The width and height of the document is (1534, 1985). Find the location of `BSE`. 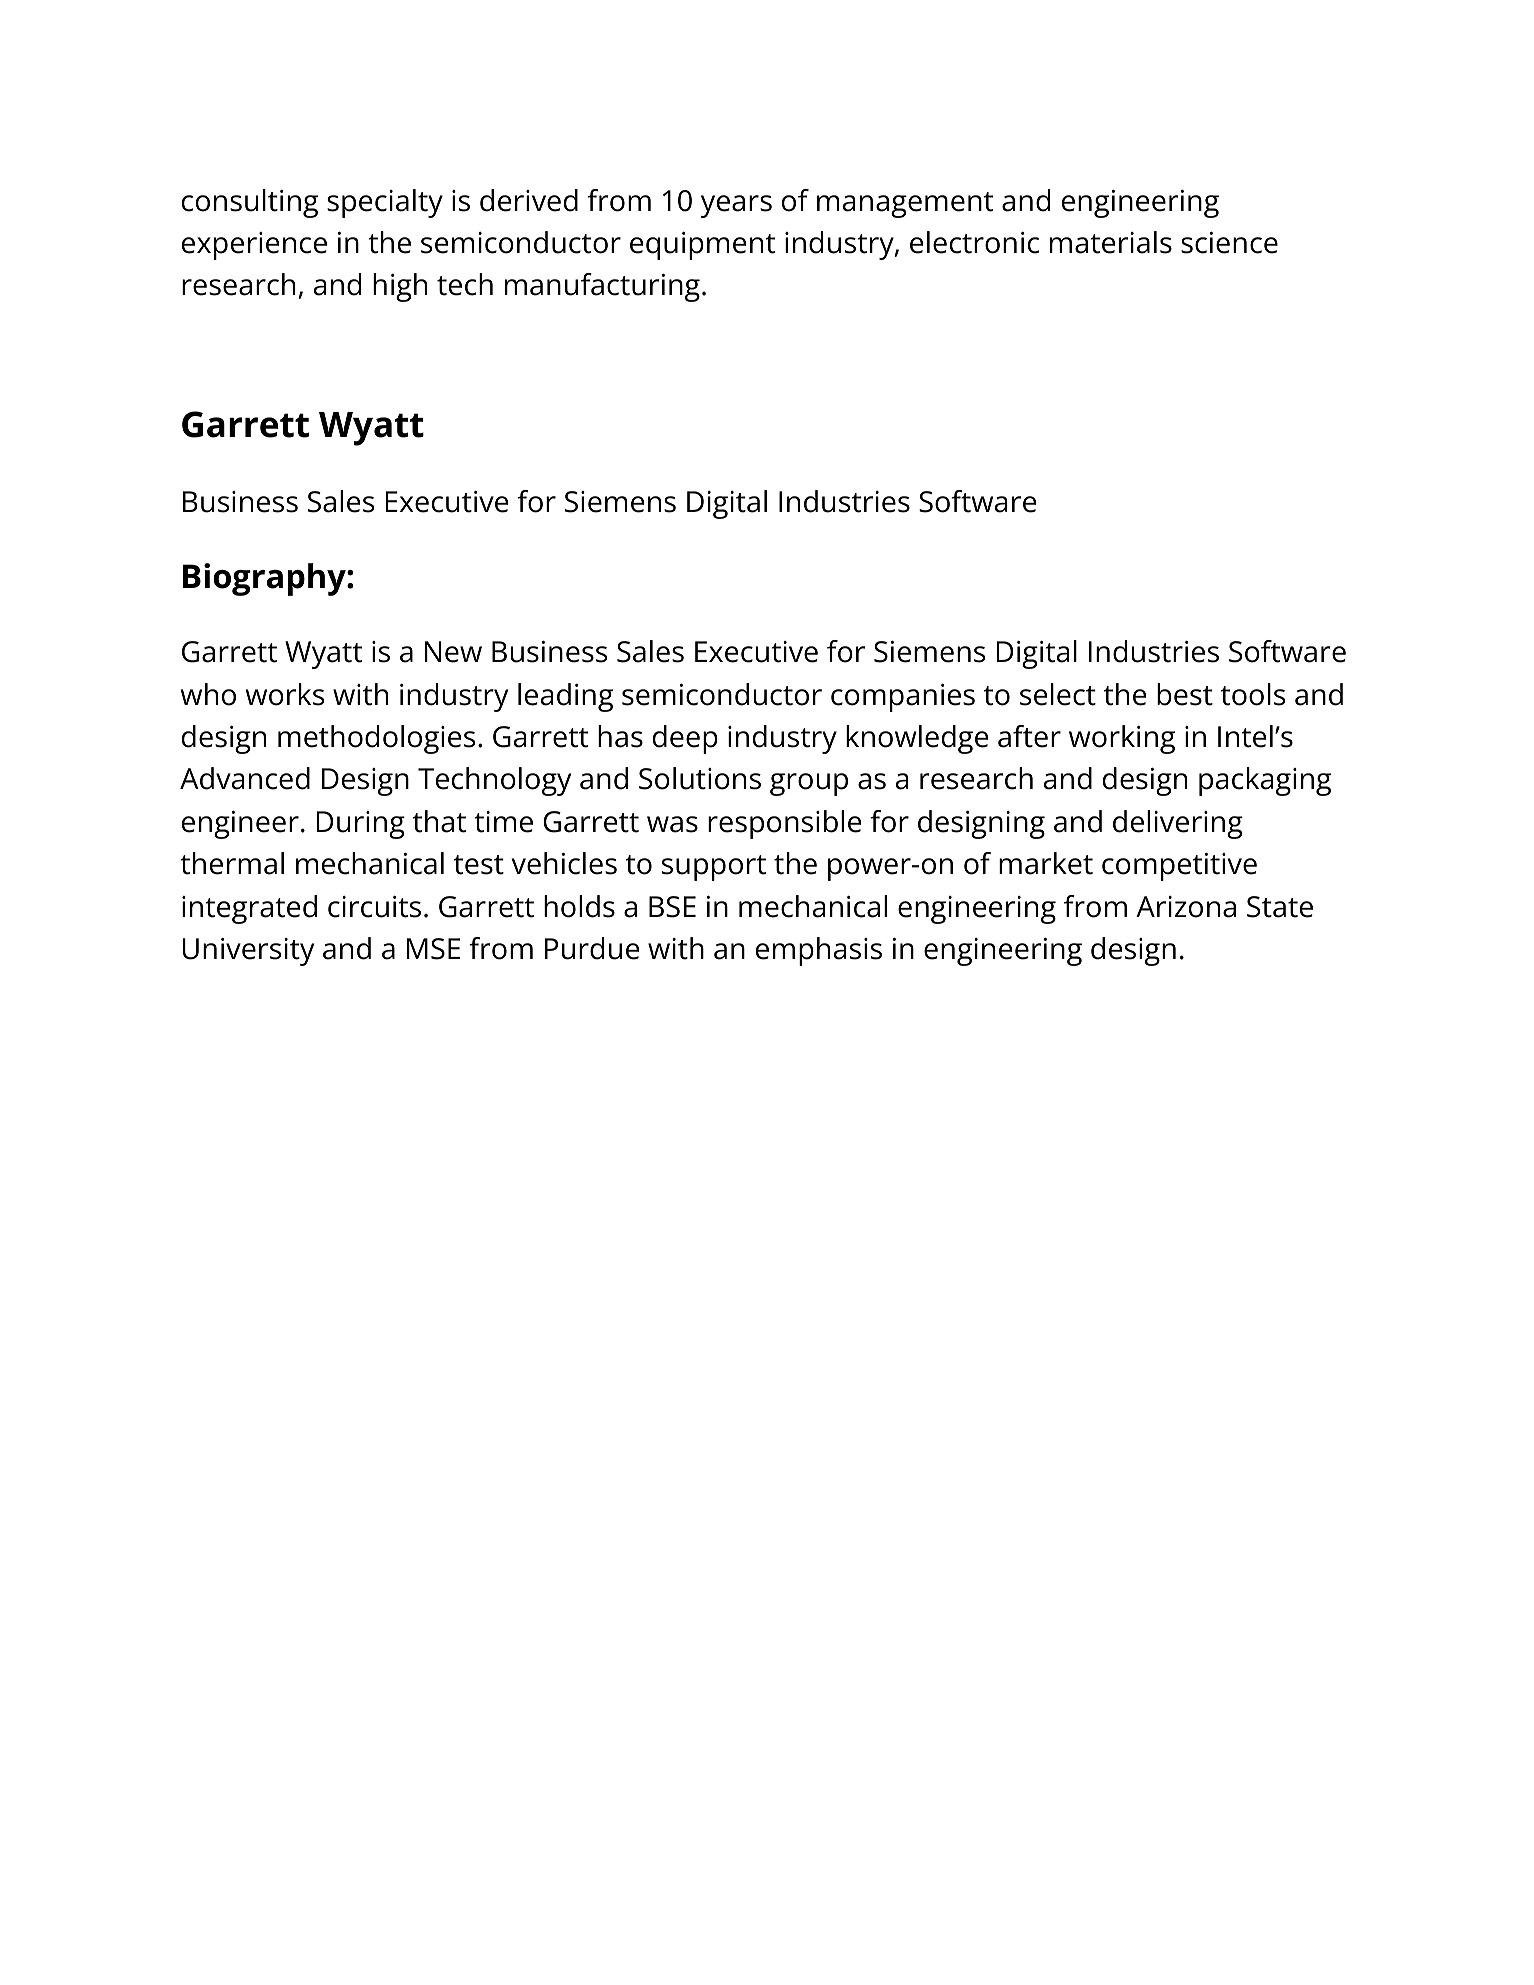

BSE is located at coordinates (672, 907).
